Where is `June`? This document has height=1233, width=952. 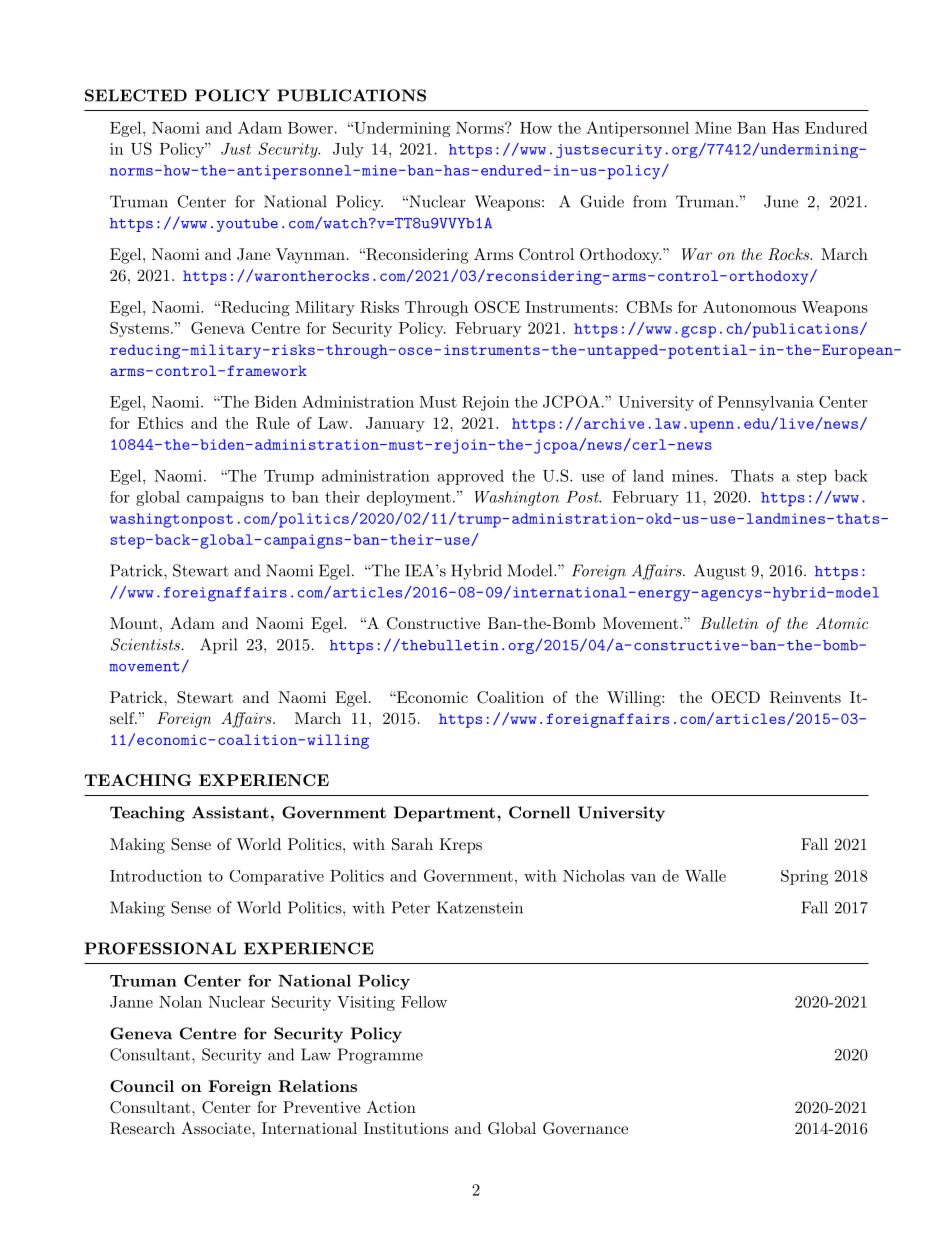 June is located at coordinates (781, 201).
